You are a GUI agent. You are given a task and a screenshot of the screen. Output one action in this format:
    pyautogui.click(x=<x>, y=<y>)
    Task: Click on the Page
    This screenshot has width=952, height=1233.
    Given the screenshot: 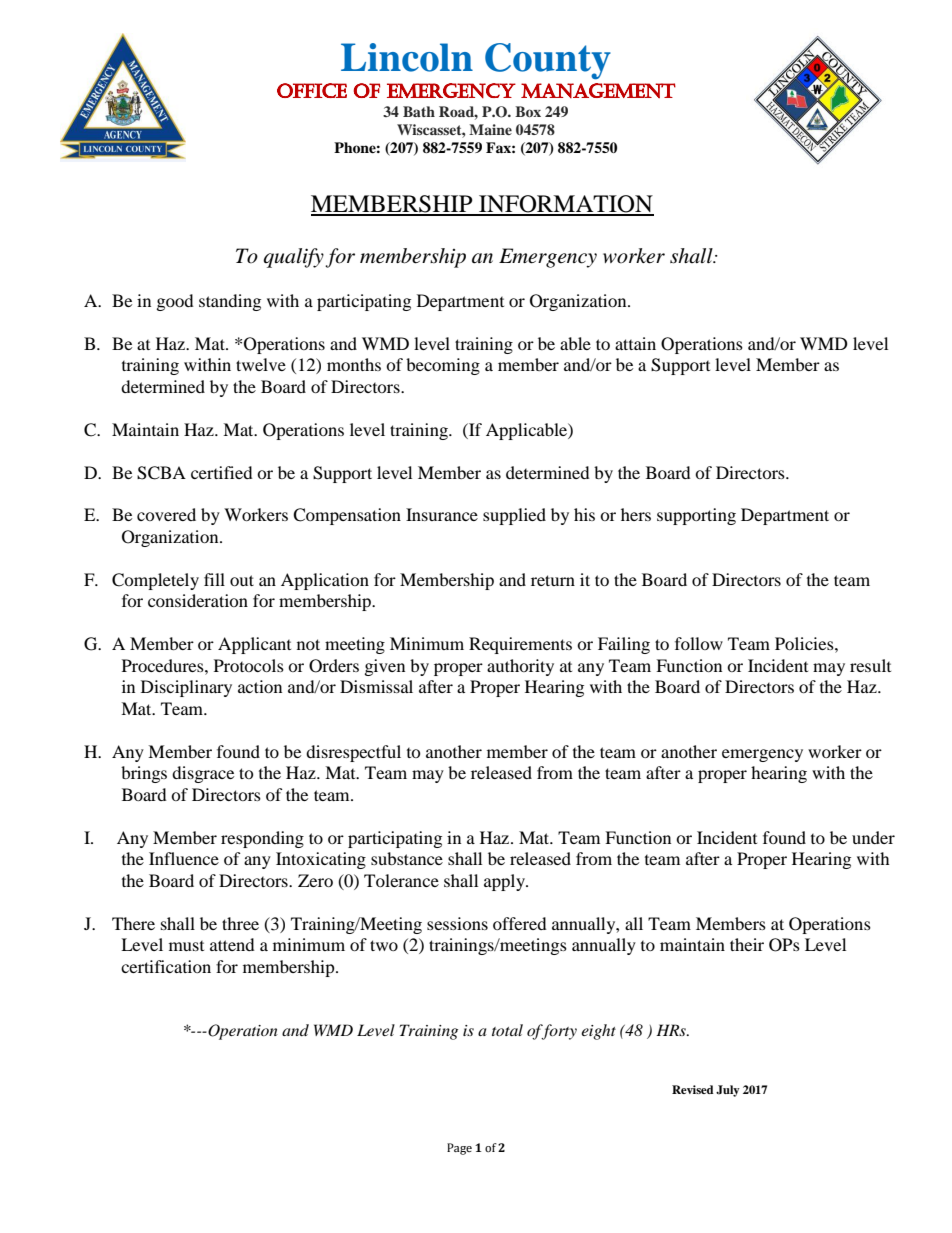 What is the action you would take?
    pyautogui.click(x=459, y=1149)
